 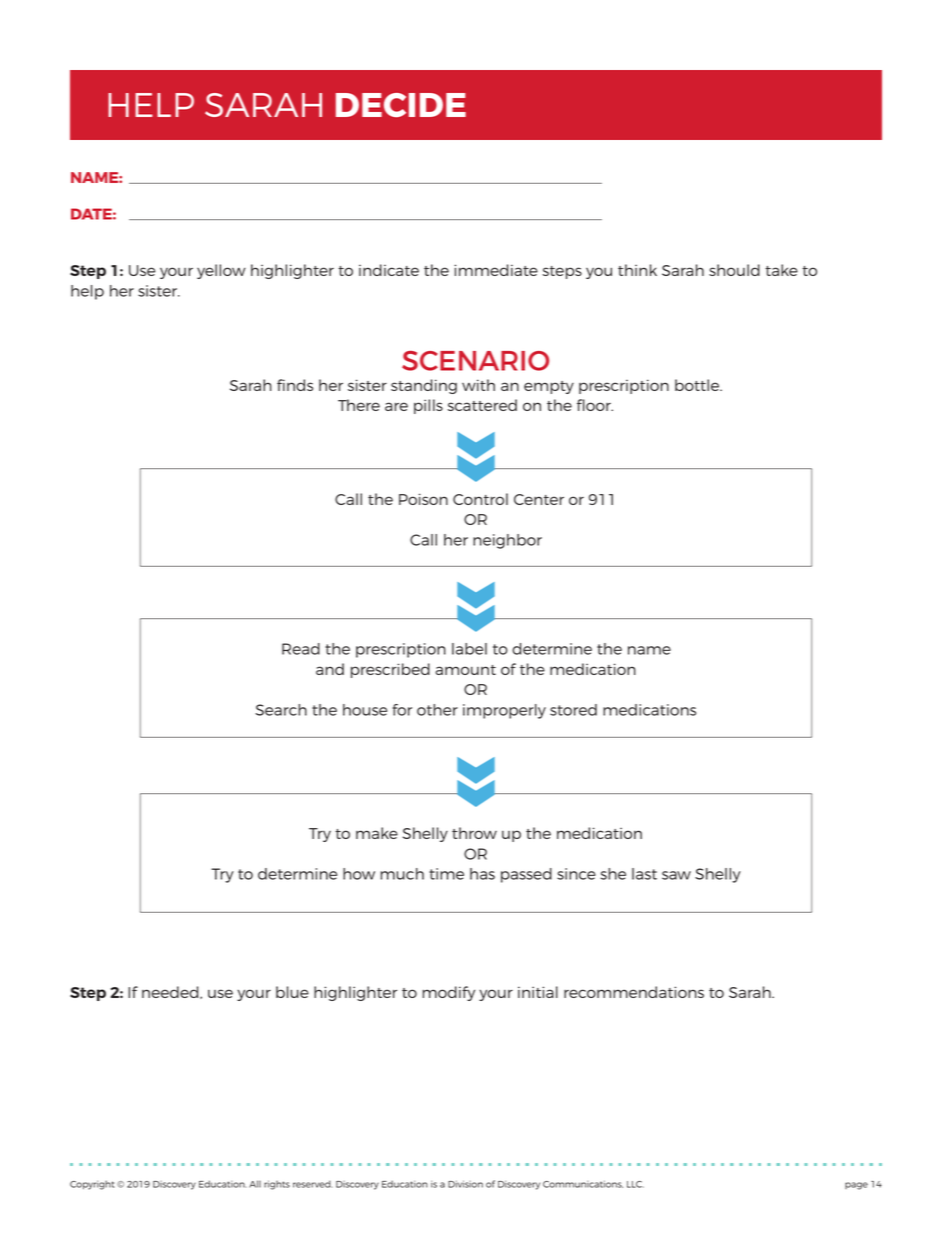 What do you see at coordinates (465, 1184) in the document?
I see `Division` at bounding box center [465, 1184].
